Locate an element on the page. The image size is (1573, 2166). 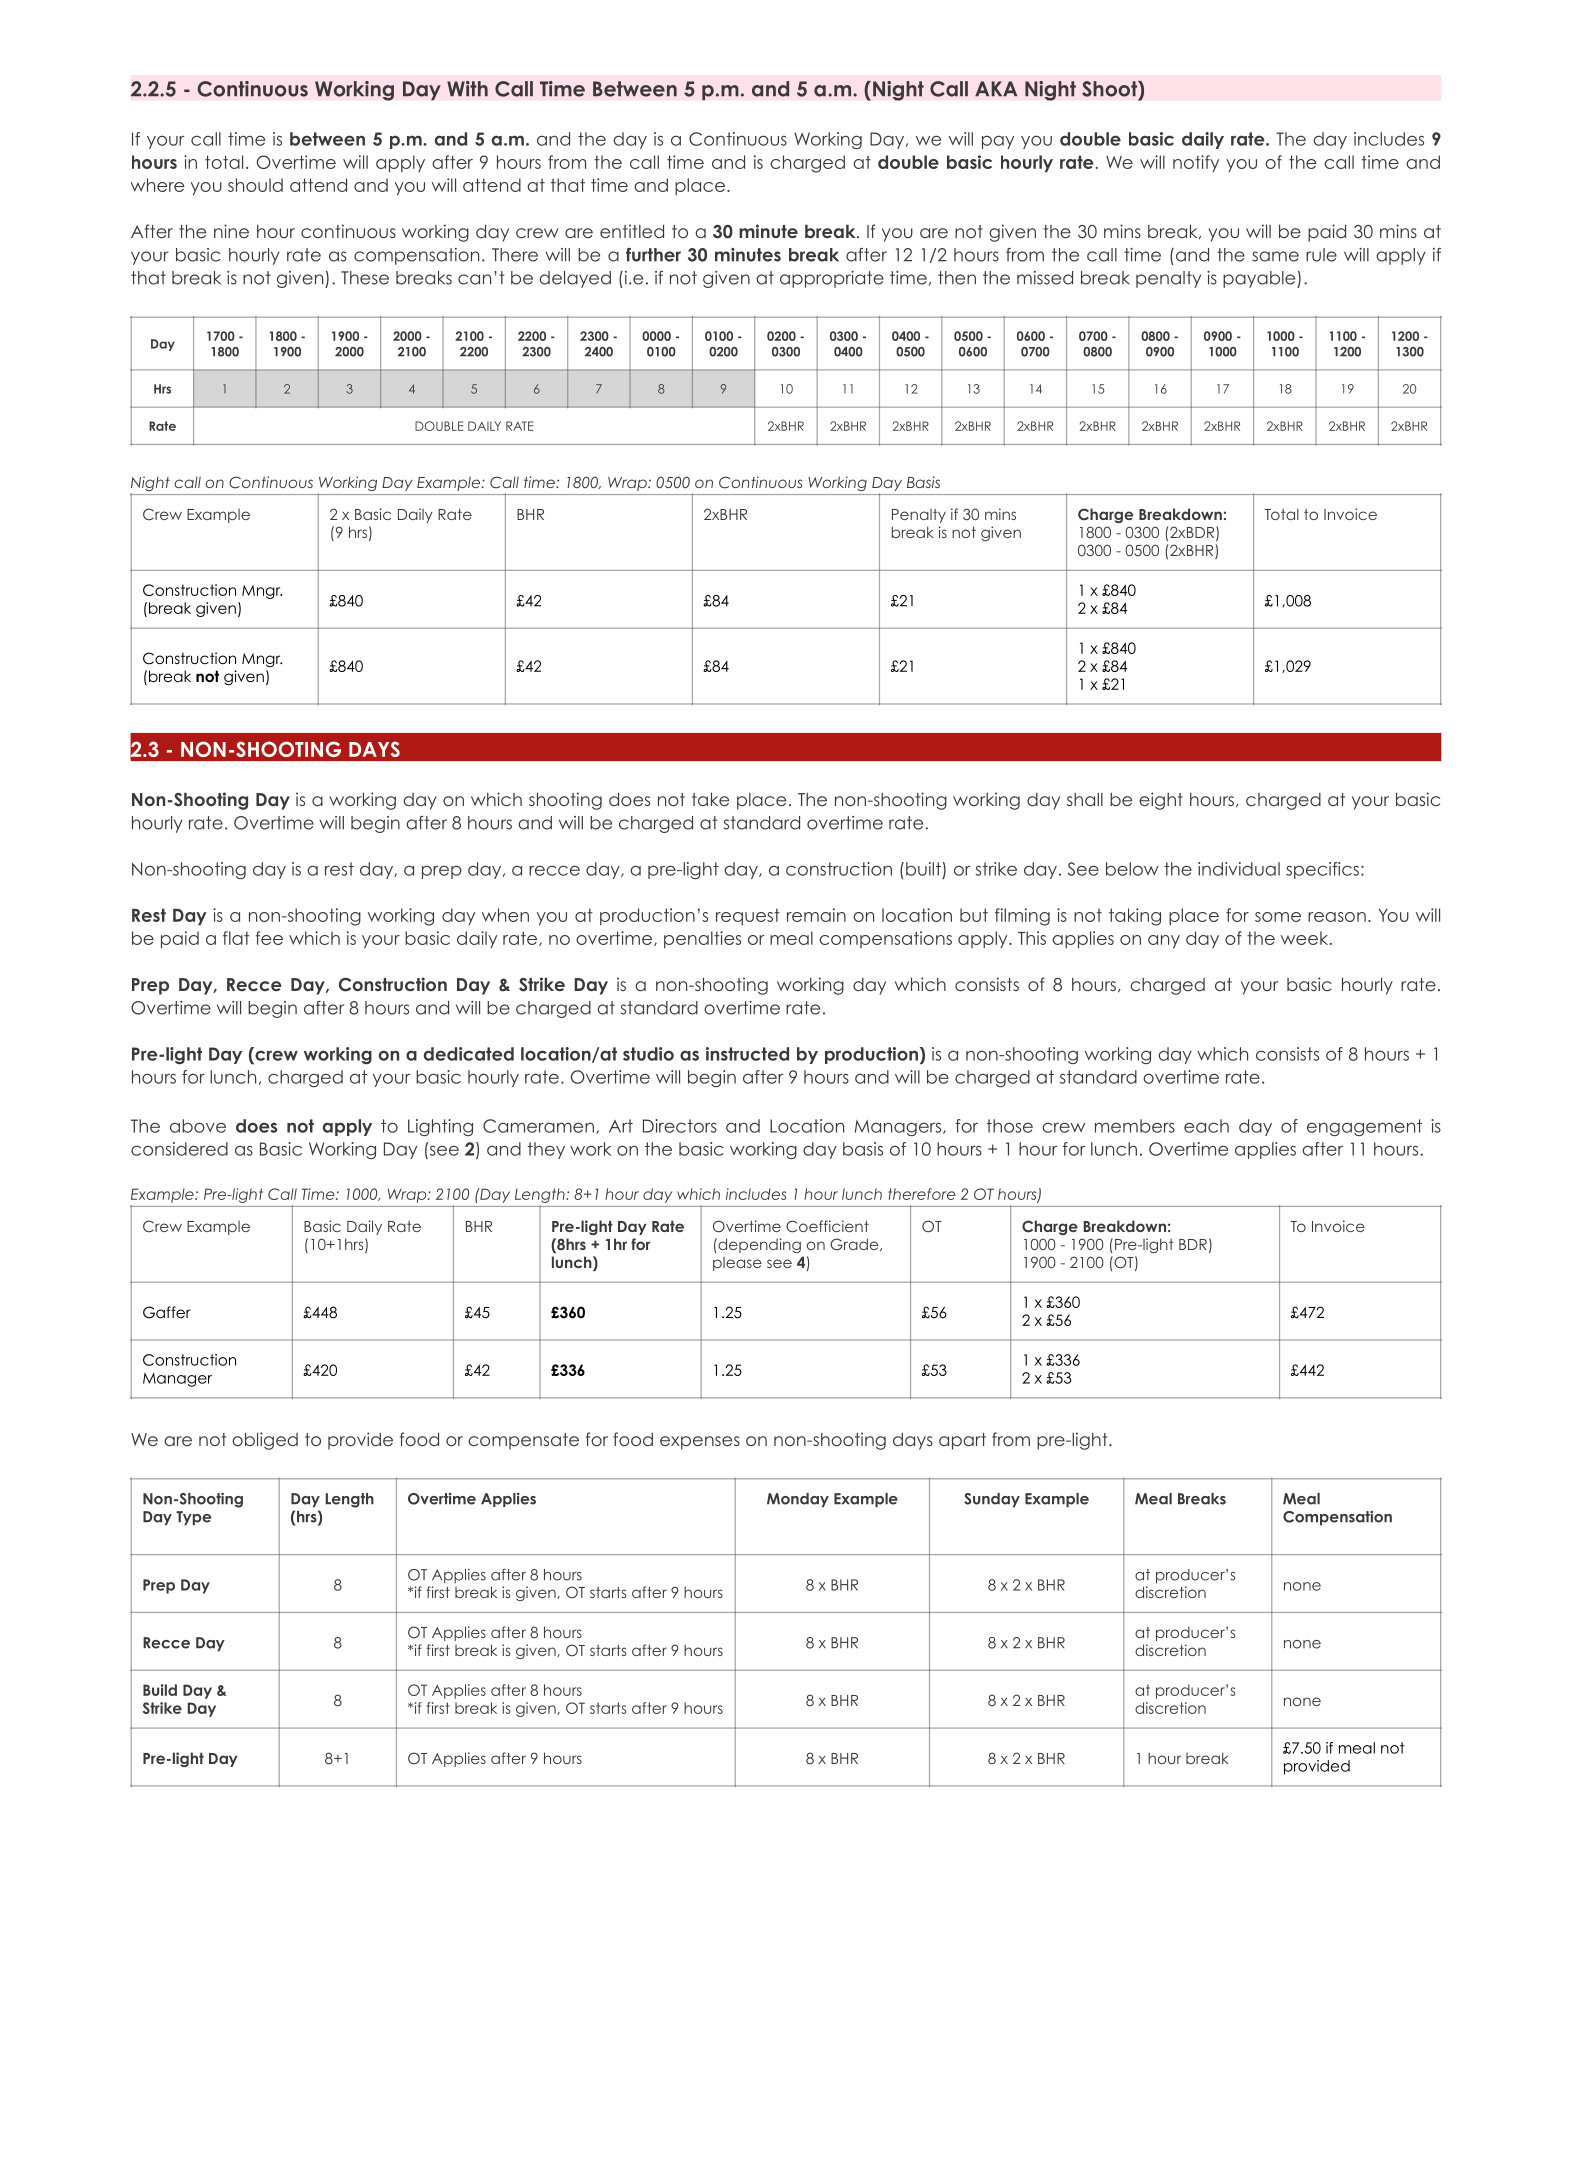
These is located at coordinates (365, 278).
